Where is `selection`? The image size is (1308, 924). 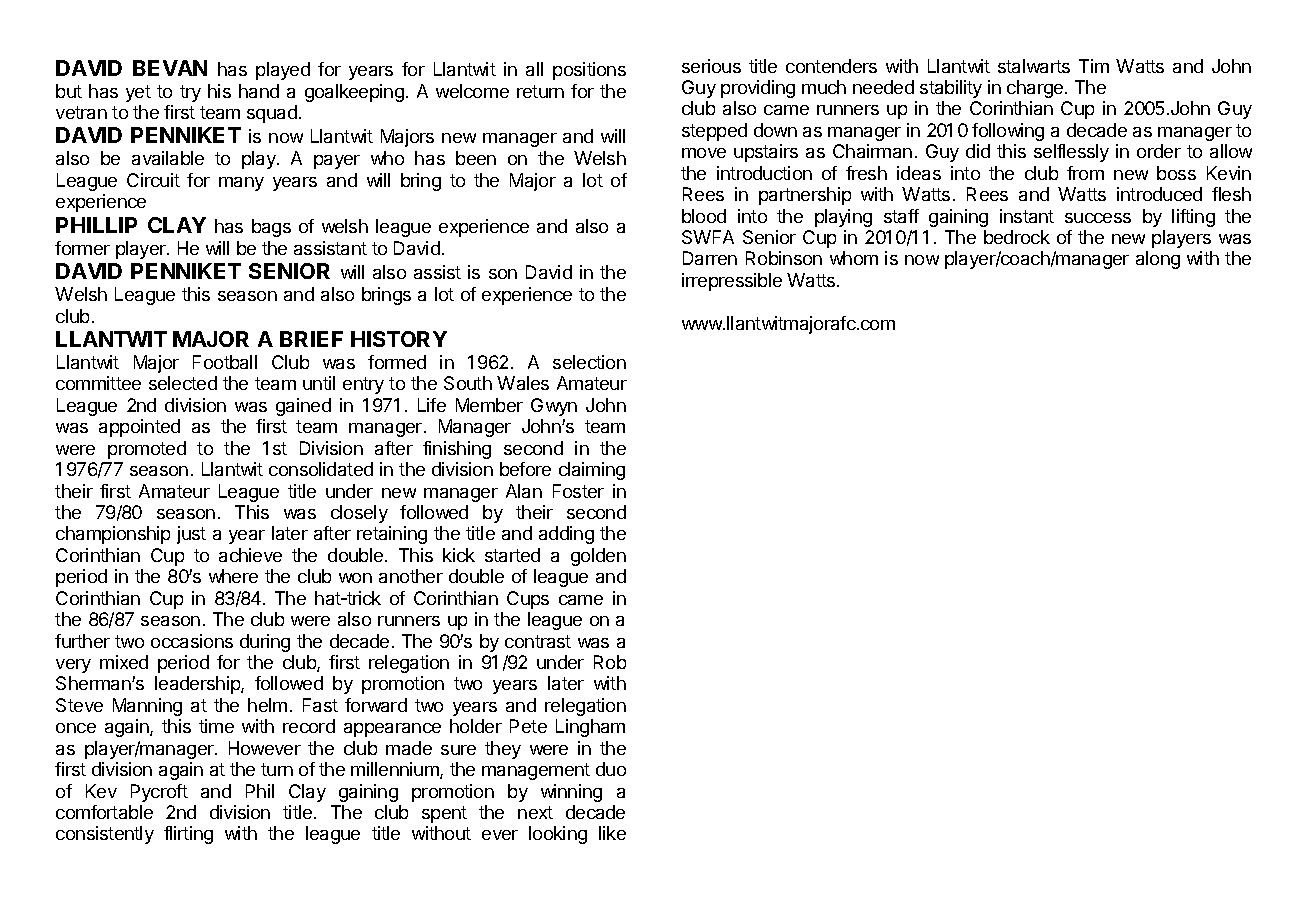
selection is located at coordinates (589, 362).
